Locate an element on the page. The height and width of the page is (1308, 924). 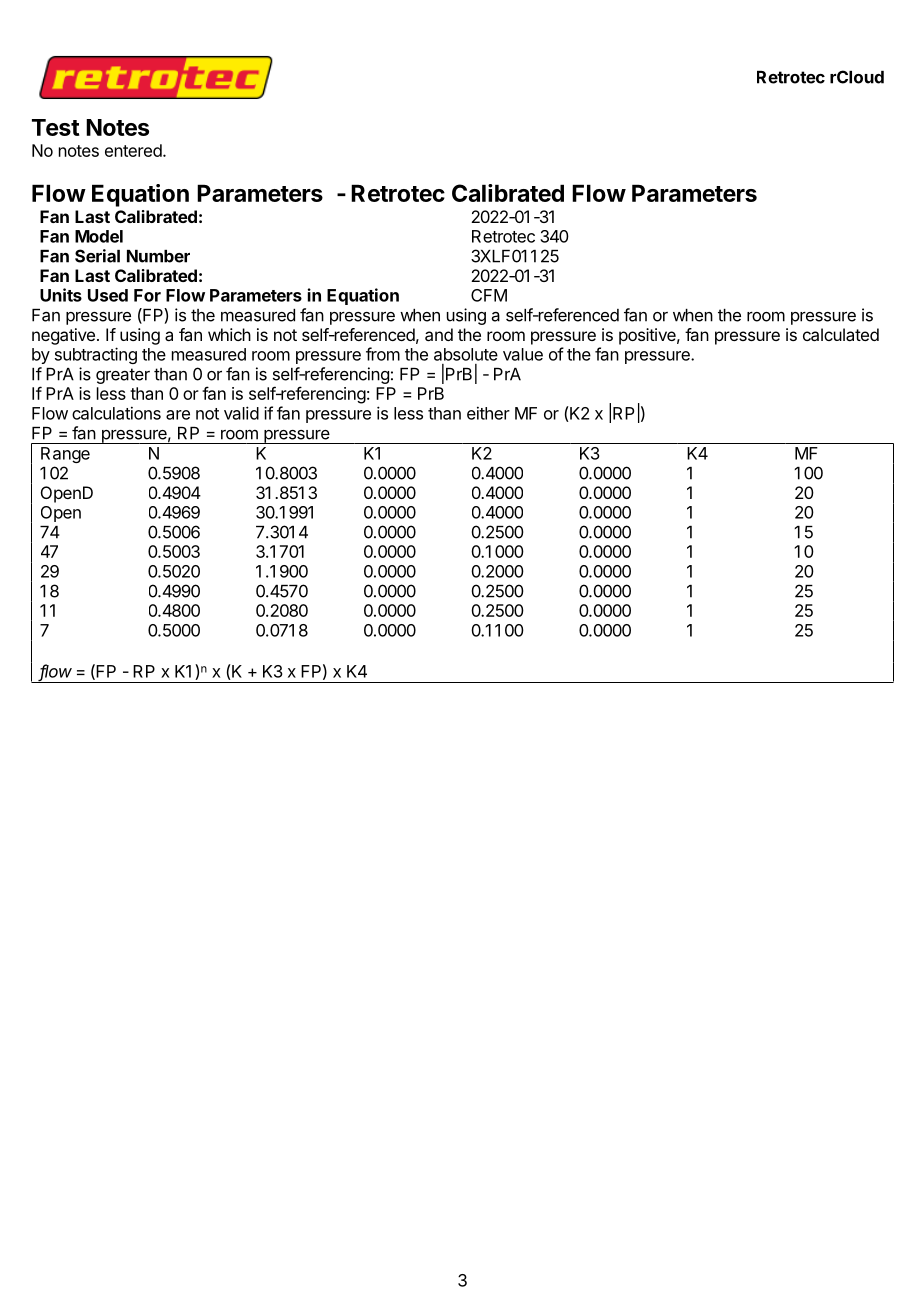
CFM is located at coordinates (489, 295).
